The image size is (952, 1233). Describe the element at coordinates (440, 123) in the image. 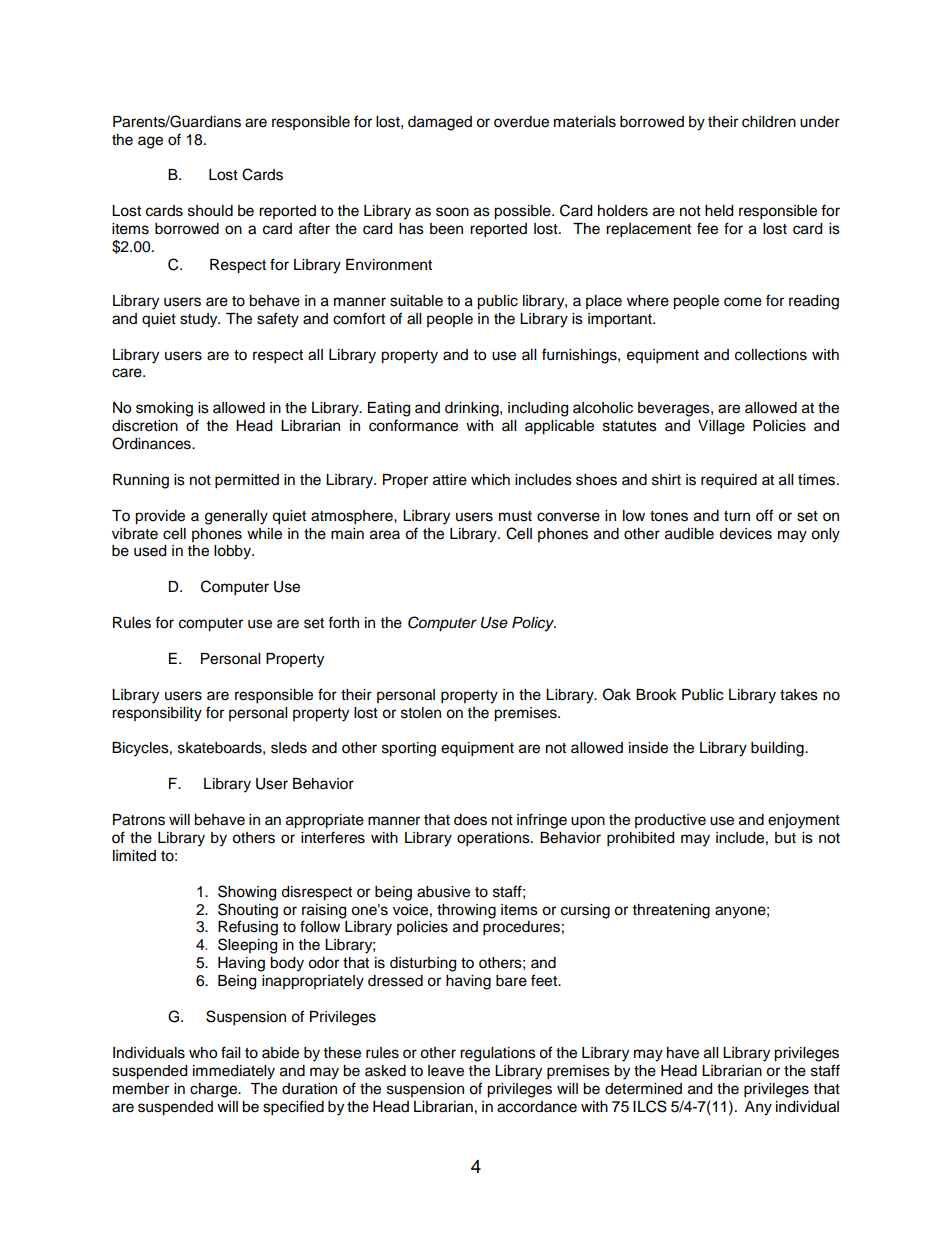

I see `damaged` at that location.
